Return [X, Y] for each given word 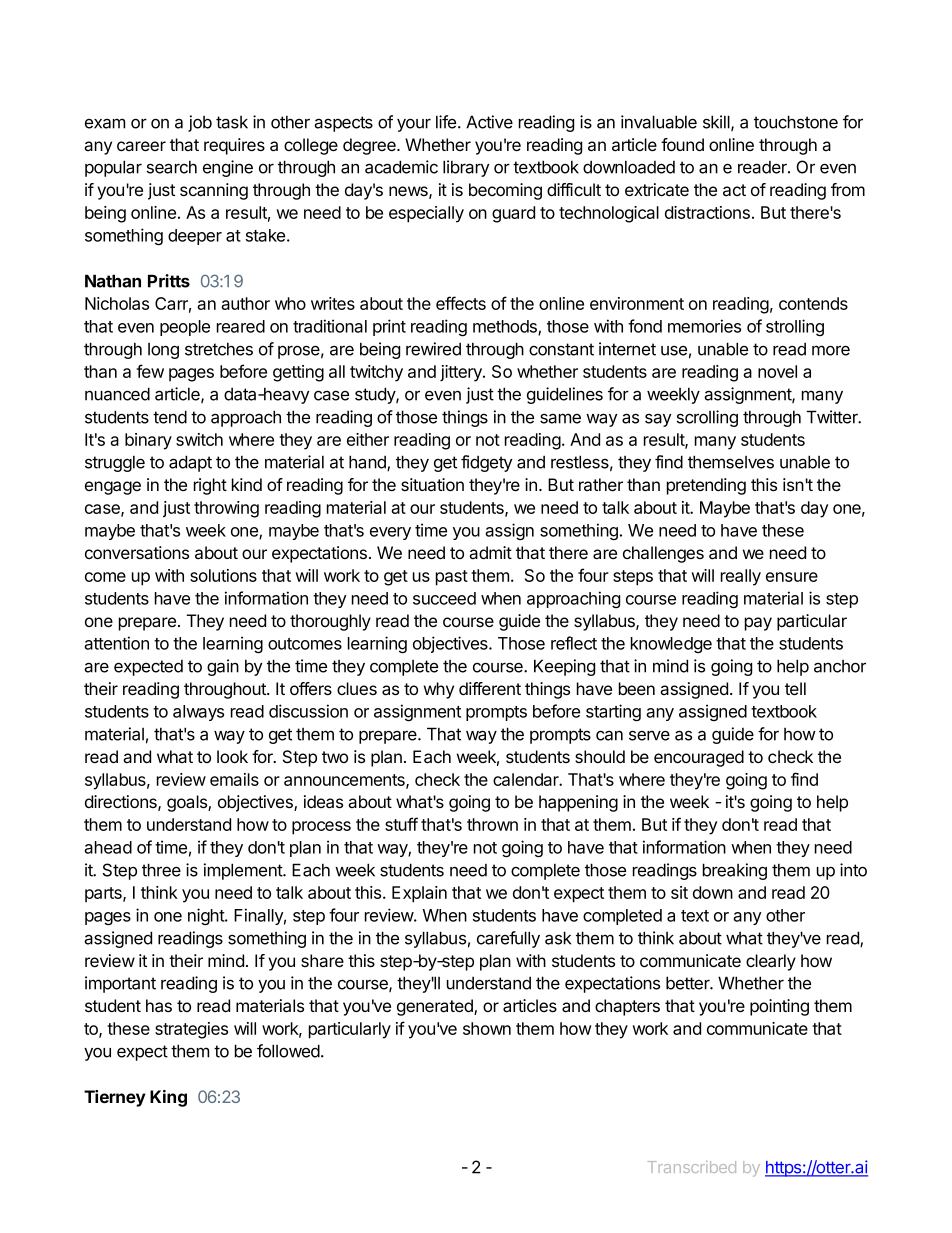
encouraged [699, 758]
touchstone [796, 122]
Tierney [115, 1098]
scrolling [707, 418]
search [172, 167]
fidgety [486, 463]
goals [188, 803]
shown [487, 1028]
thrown [492, 824]
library [466, 168]
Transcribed [692, 1167]
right [210, 486]
